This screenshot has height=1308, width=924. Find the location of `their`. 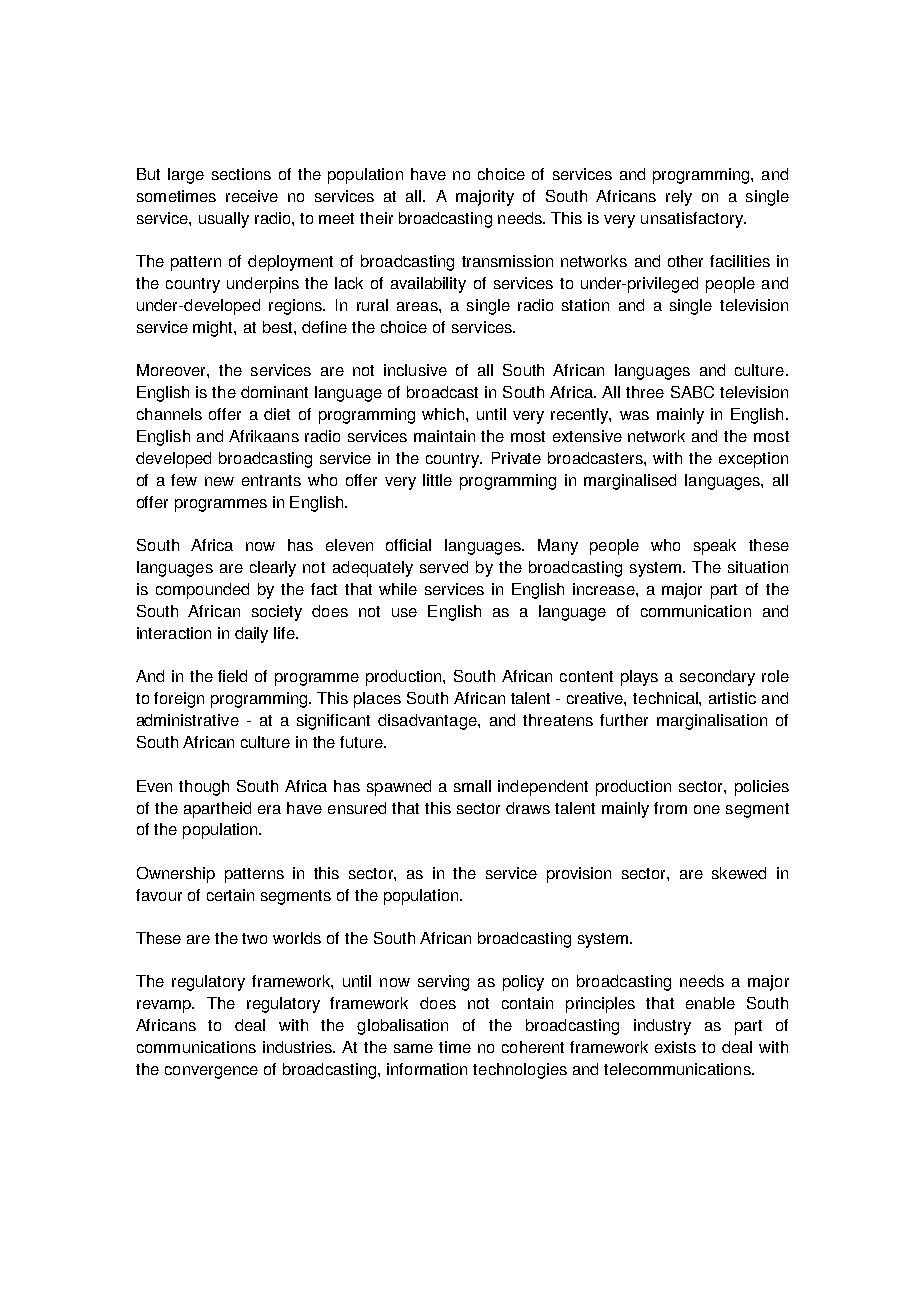

their is located at coordinates (376, 218).
